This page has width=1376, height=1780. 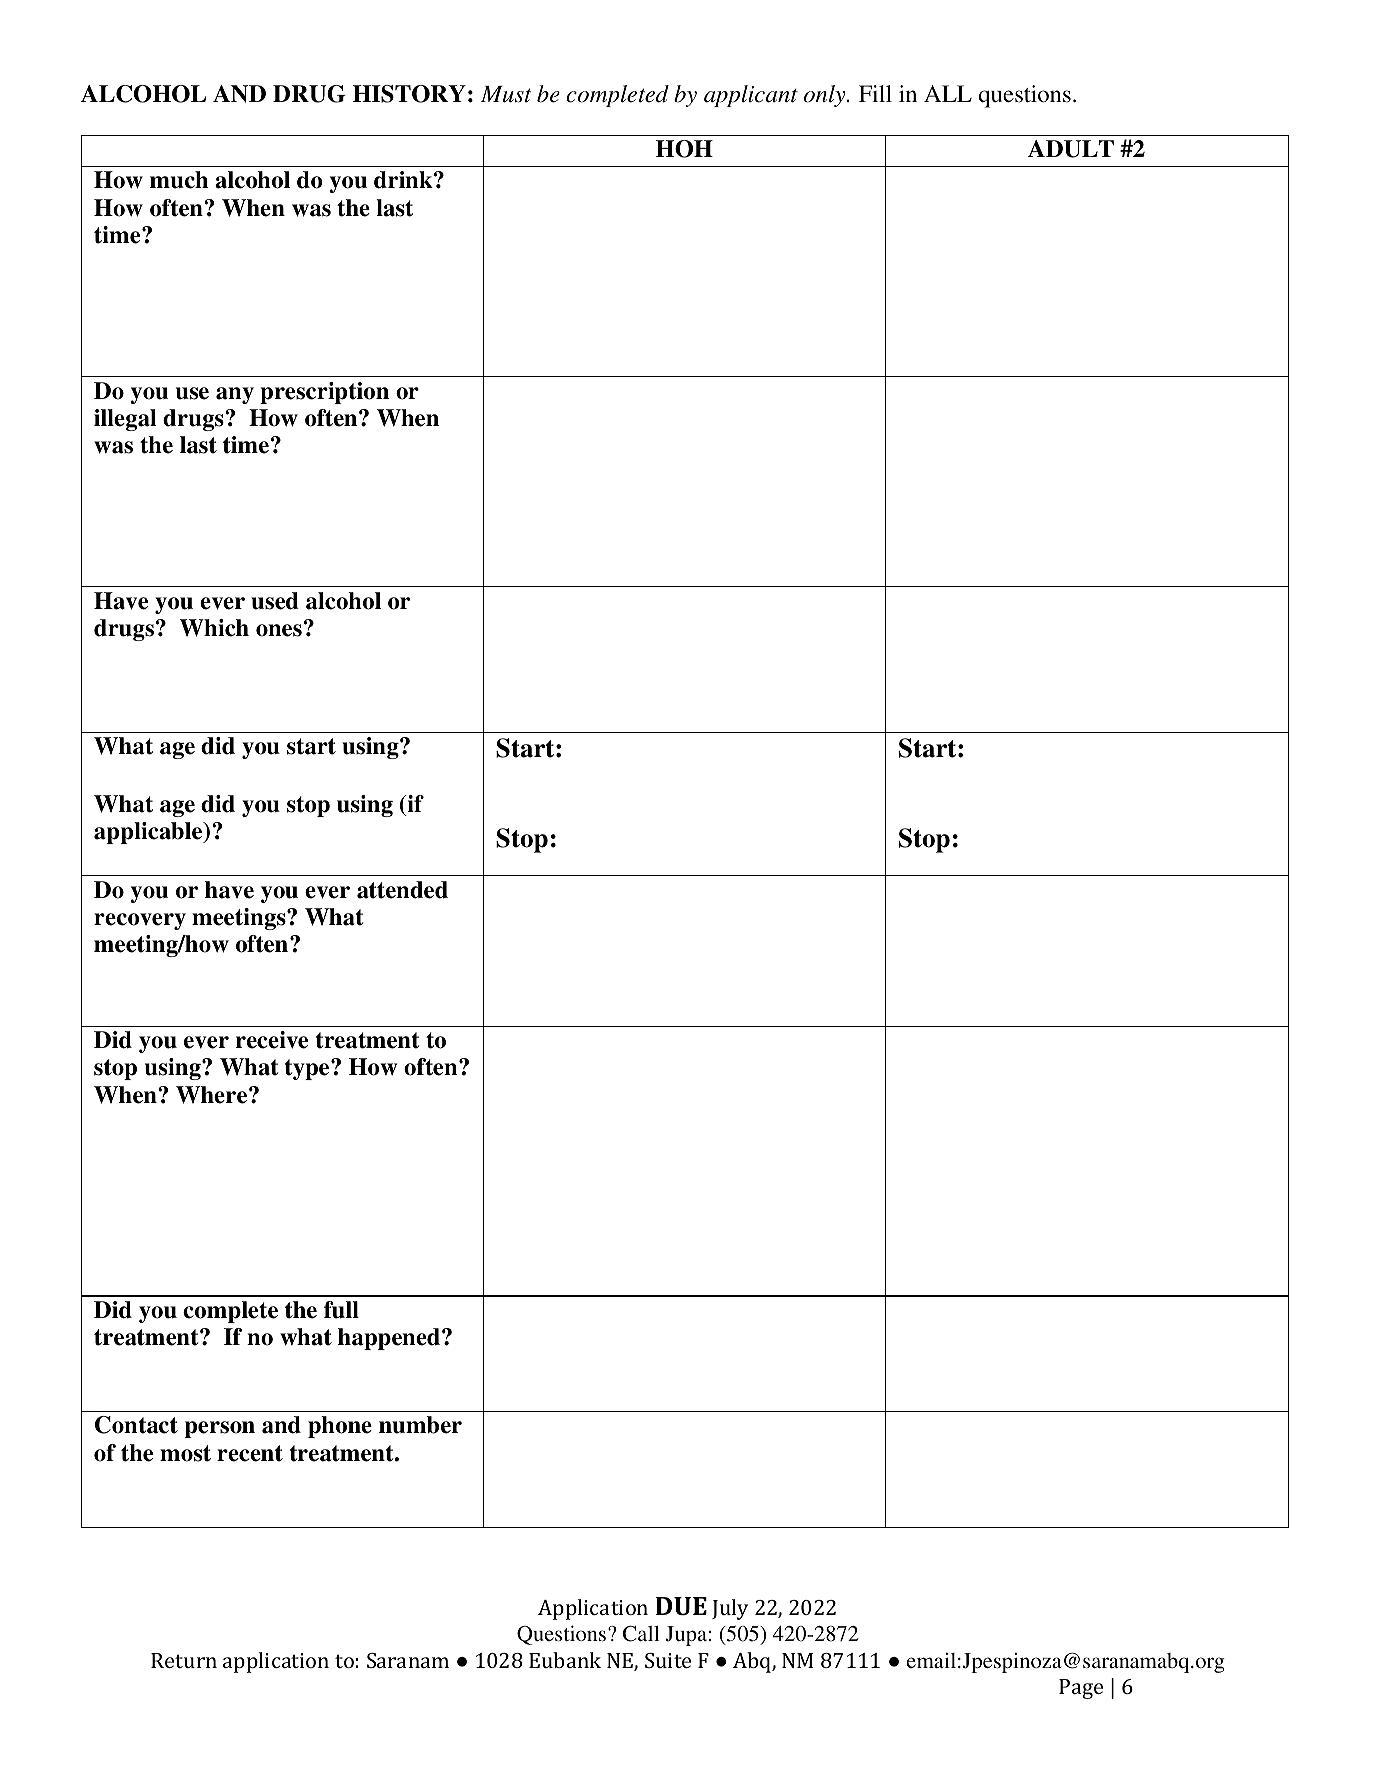 What do you see at coordinates (684, 149) in the page?
I see `HOH` at bounding box center [684, 149].
